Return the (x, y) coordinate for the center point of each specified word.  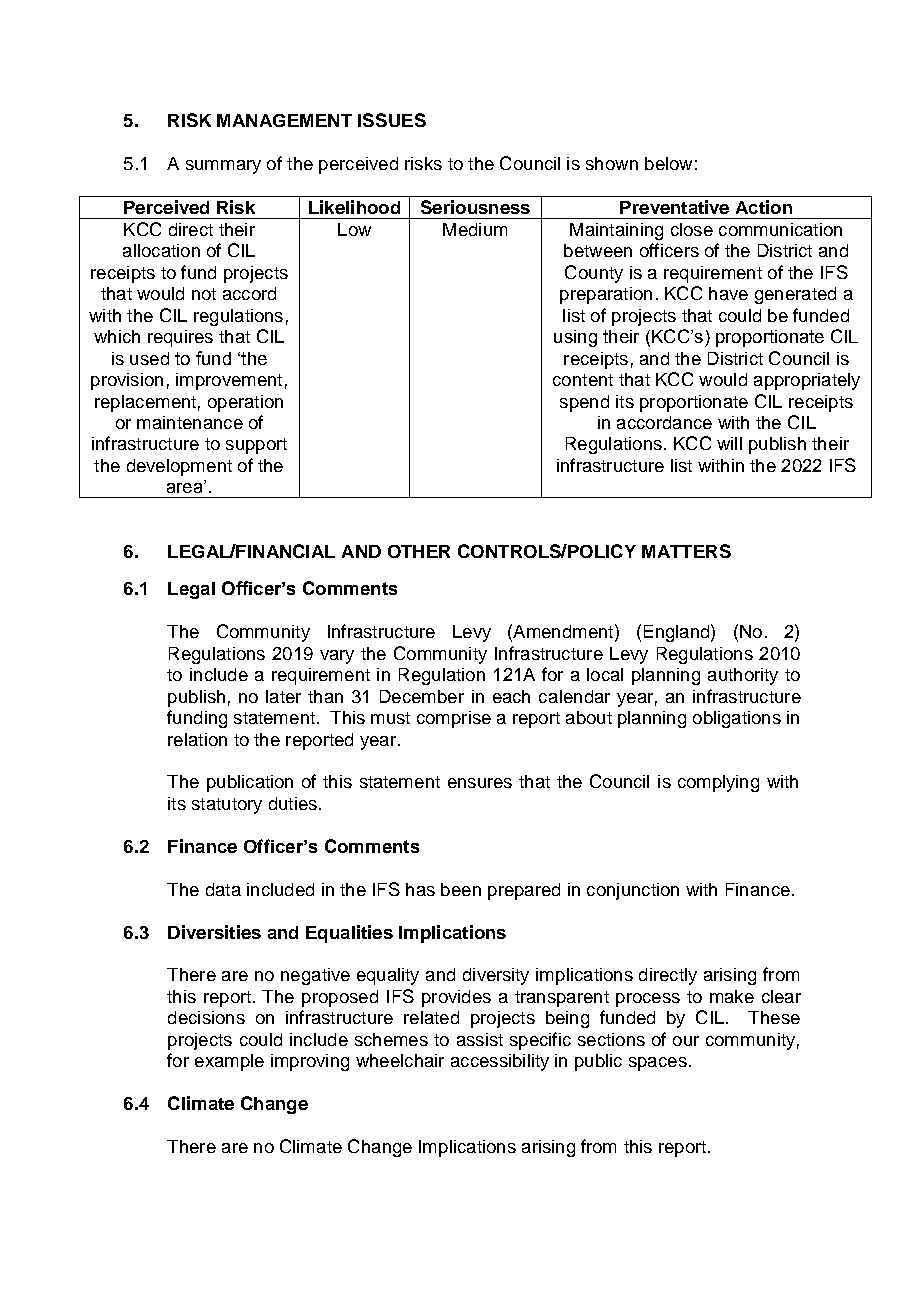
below (668, 163)
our (686, 1041)
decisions (206, 1017)
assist (480, 1039)
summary (223, 167)
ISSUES (392, 120)
